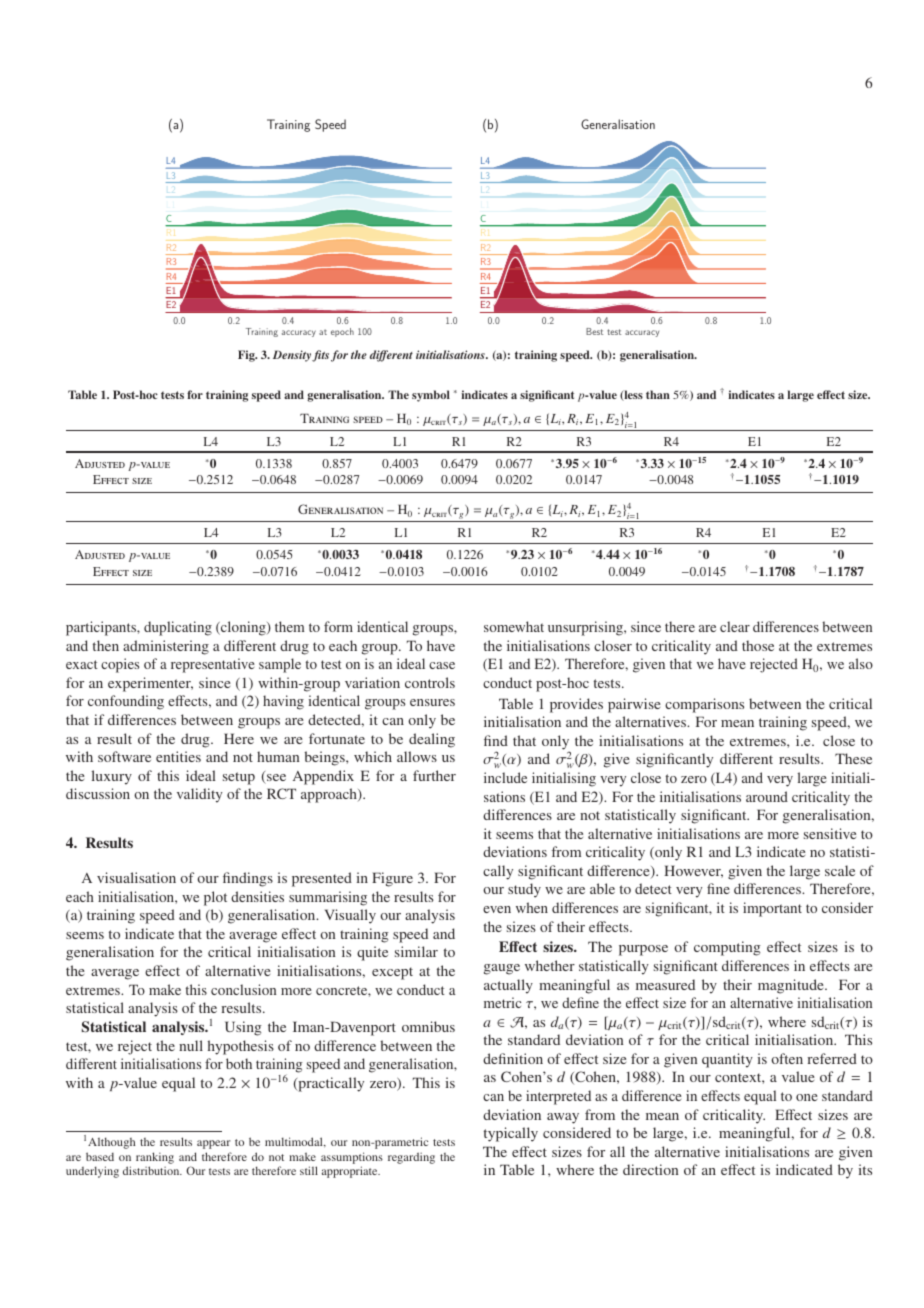  What do you see at coordinates (727, 948) in the image?
I see `computing` at bounding box center [727, 948].
